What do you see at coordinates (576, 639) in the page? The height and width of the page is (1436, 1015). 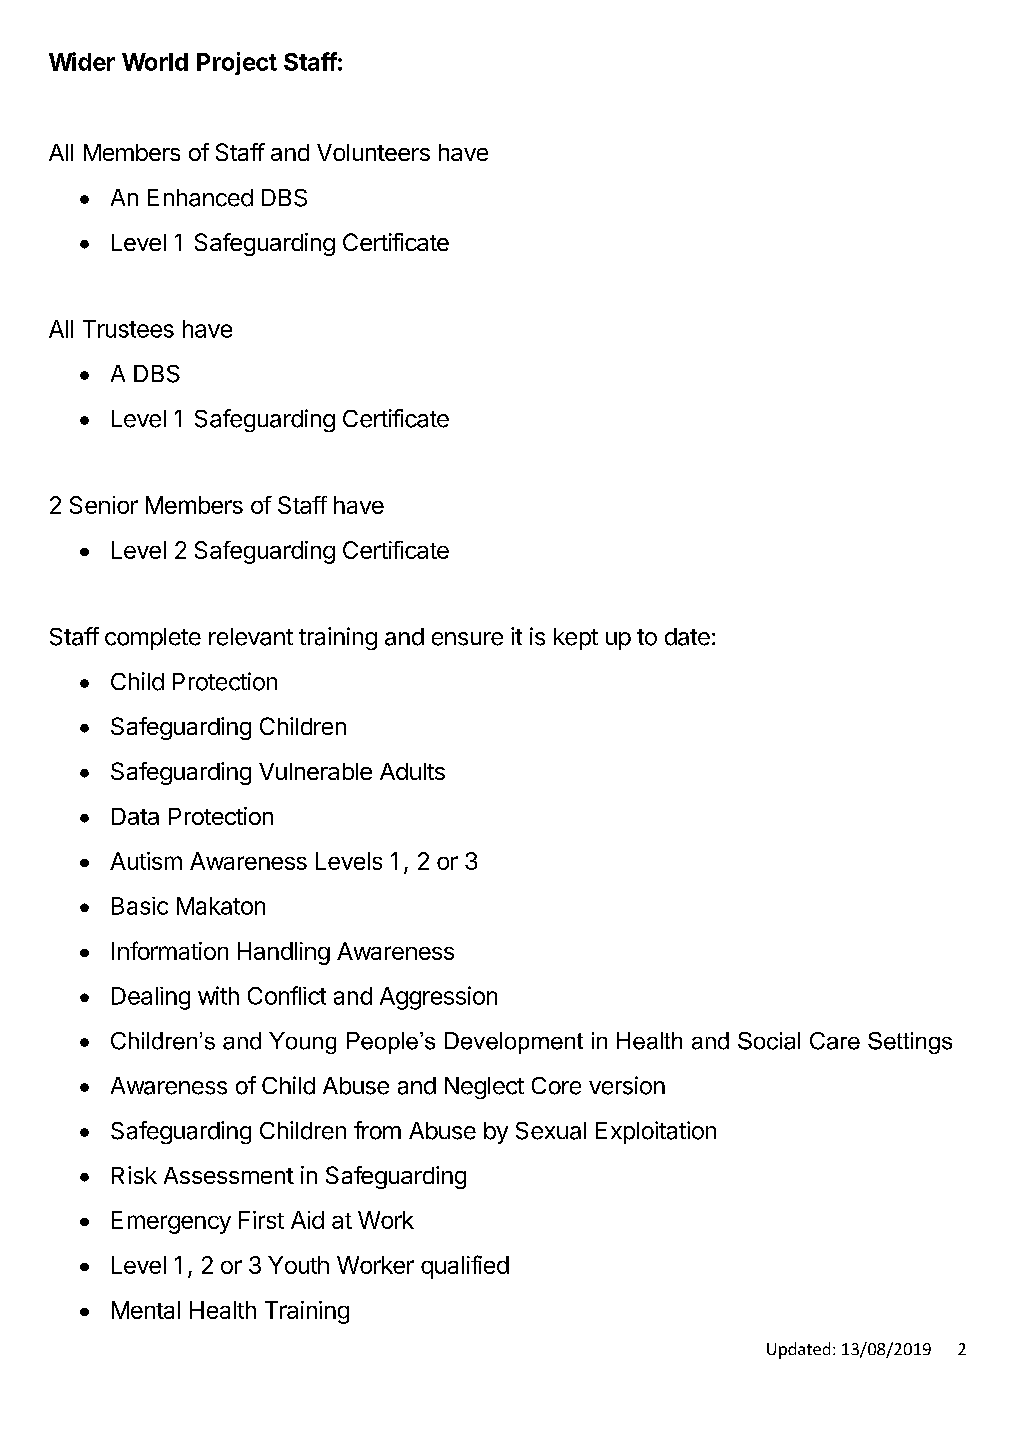 I see `kept` at bounding box center [576, 639].
